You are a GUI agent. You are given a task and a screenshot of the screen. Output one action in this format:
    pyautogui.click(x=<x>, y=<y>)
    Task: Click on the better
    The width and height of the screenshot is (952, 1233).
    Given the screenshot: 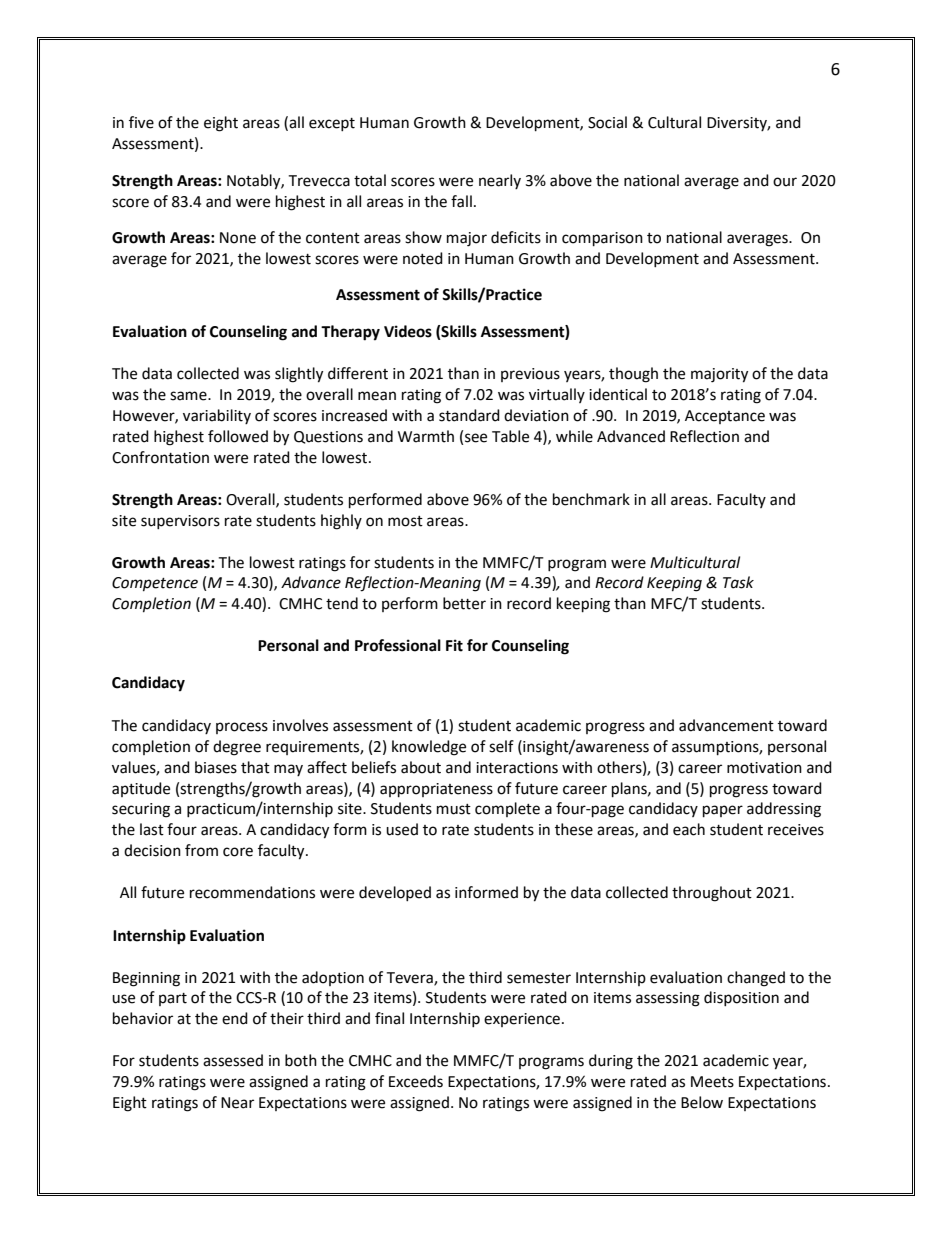 What is the action you would take?
    pyautogui.click(x=464, y=603)
